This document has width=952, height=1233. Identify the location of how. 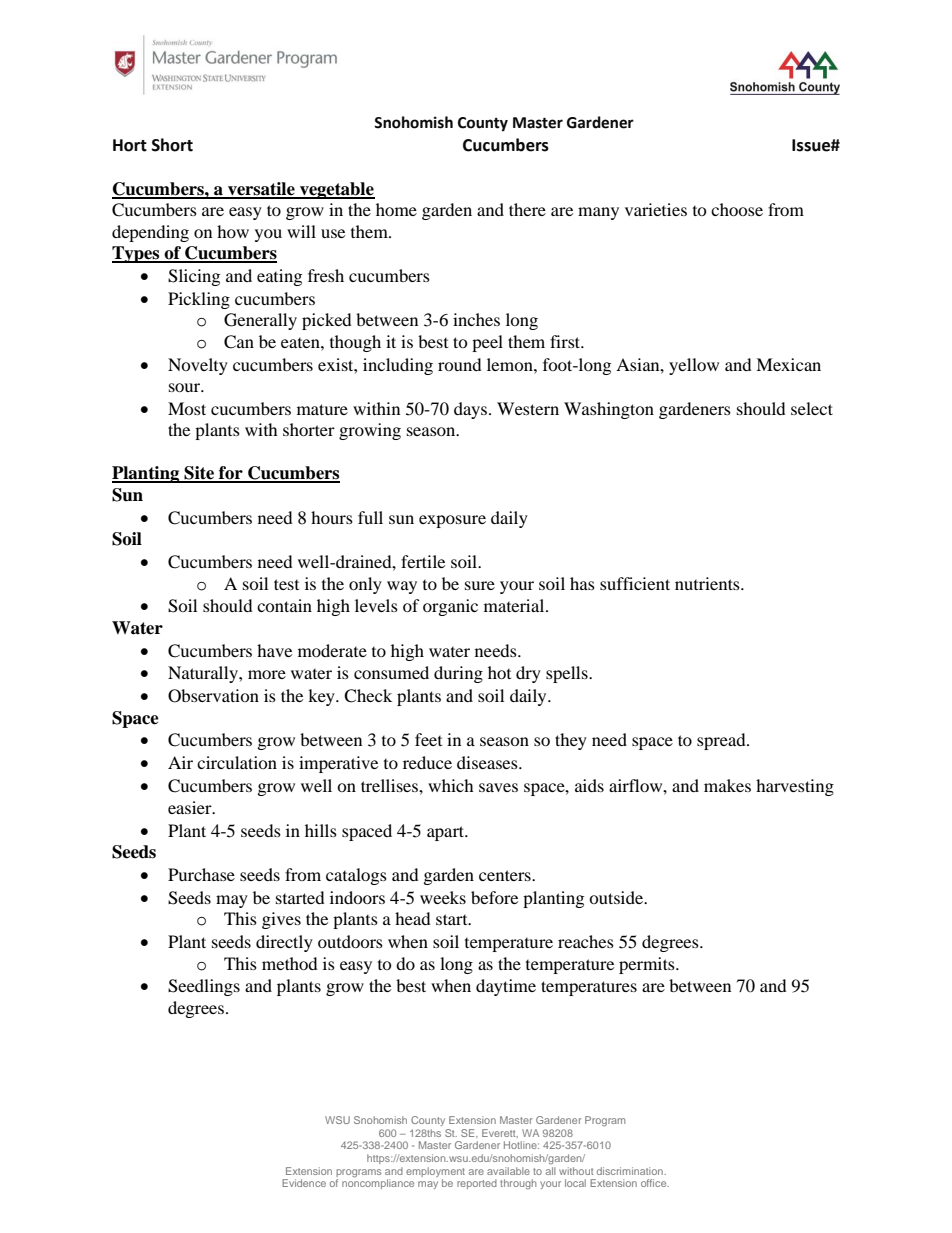
(233, 231).
